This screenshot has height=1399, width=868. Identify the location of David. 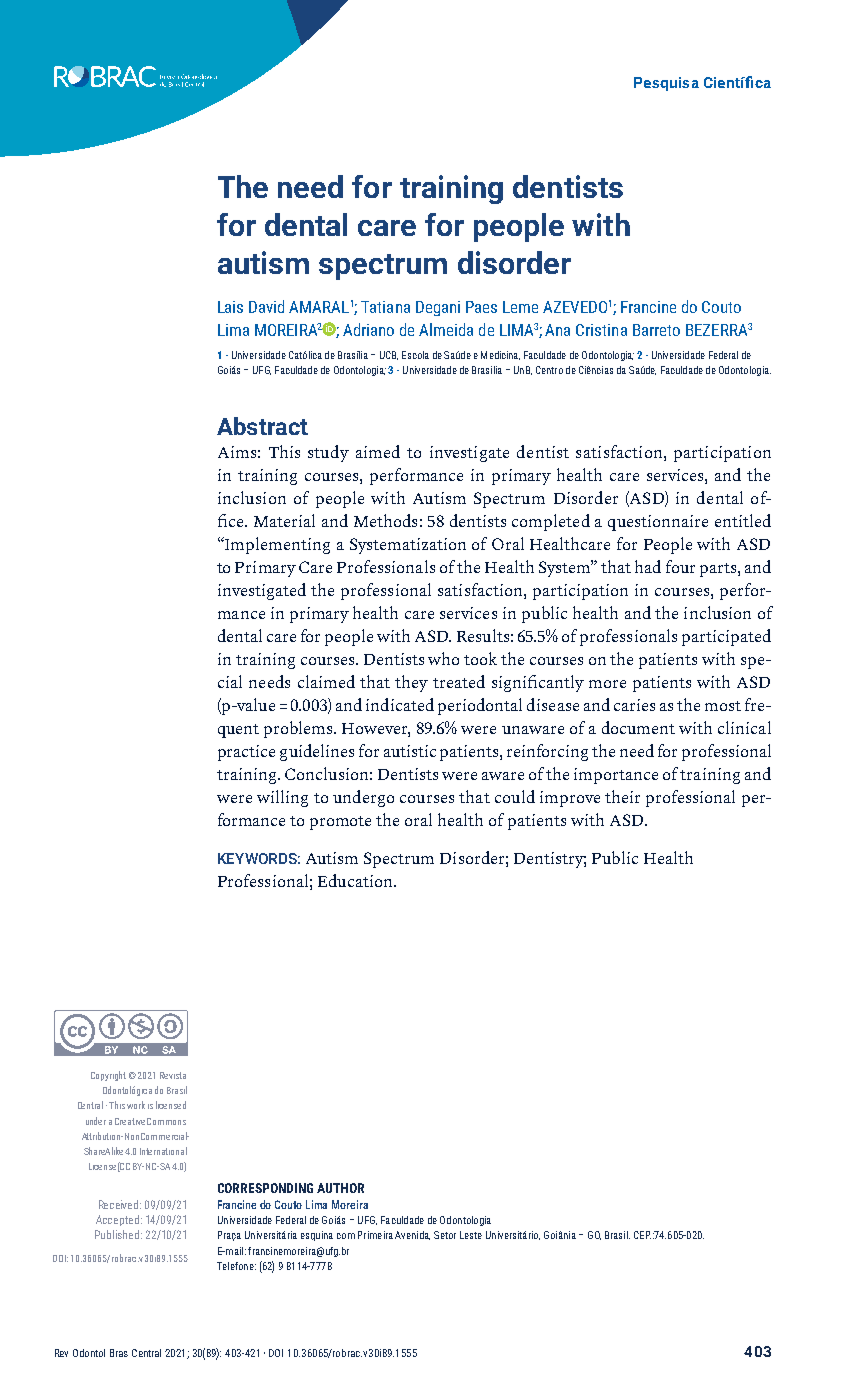
(266, 306).
